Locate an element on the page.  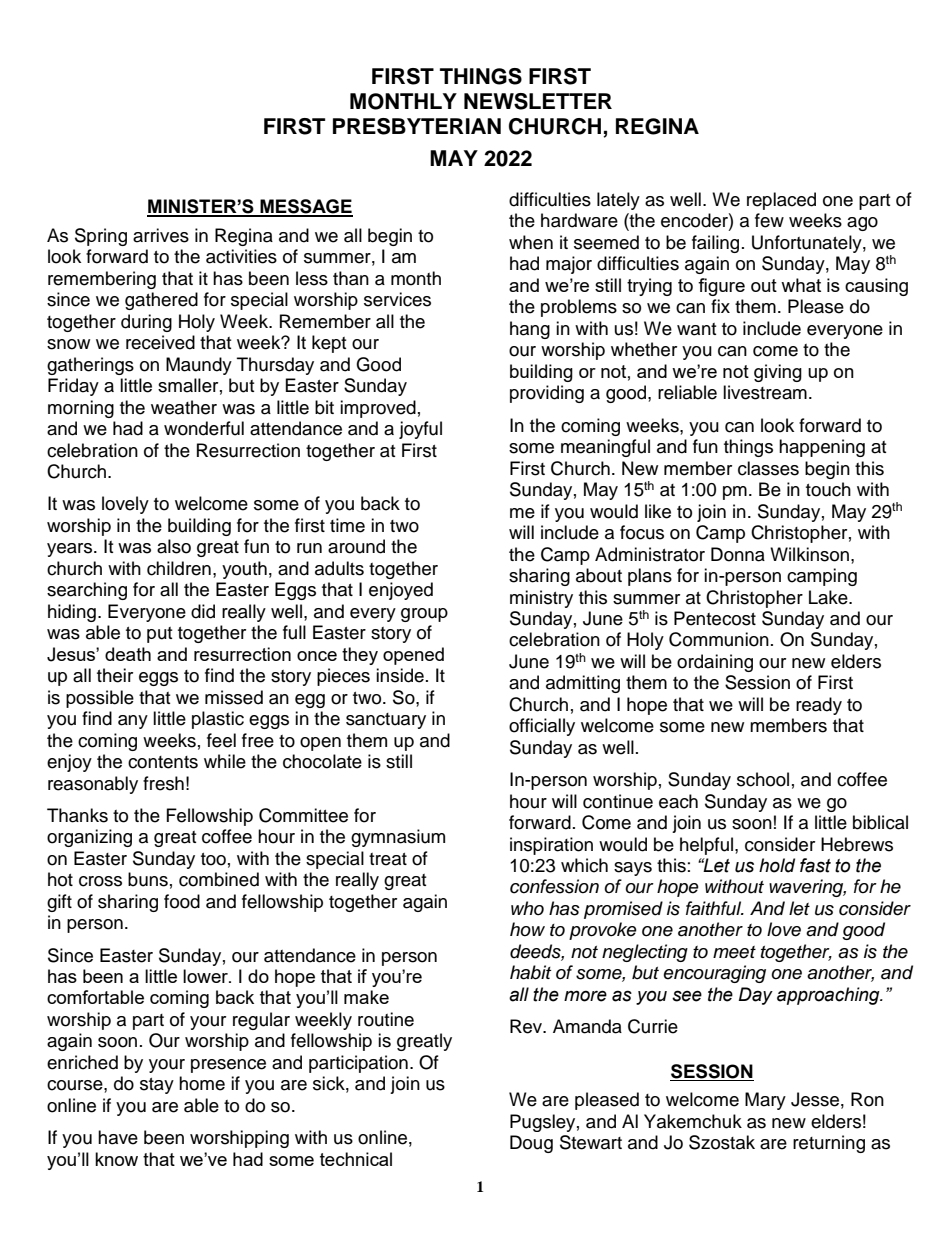
wonderful is located at coordinates (204, 428).
